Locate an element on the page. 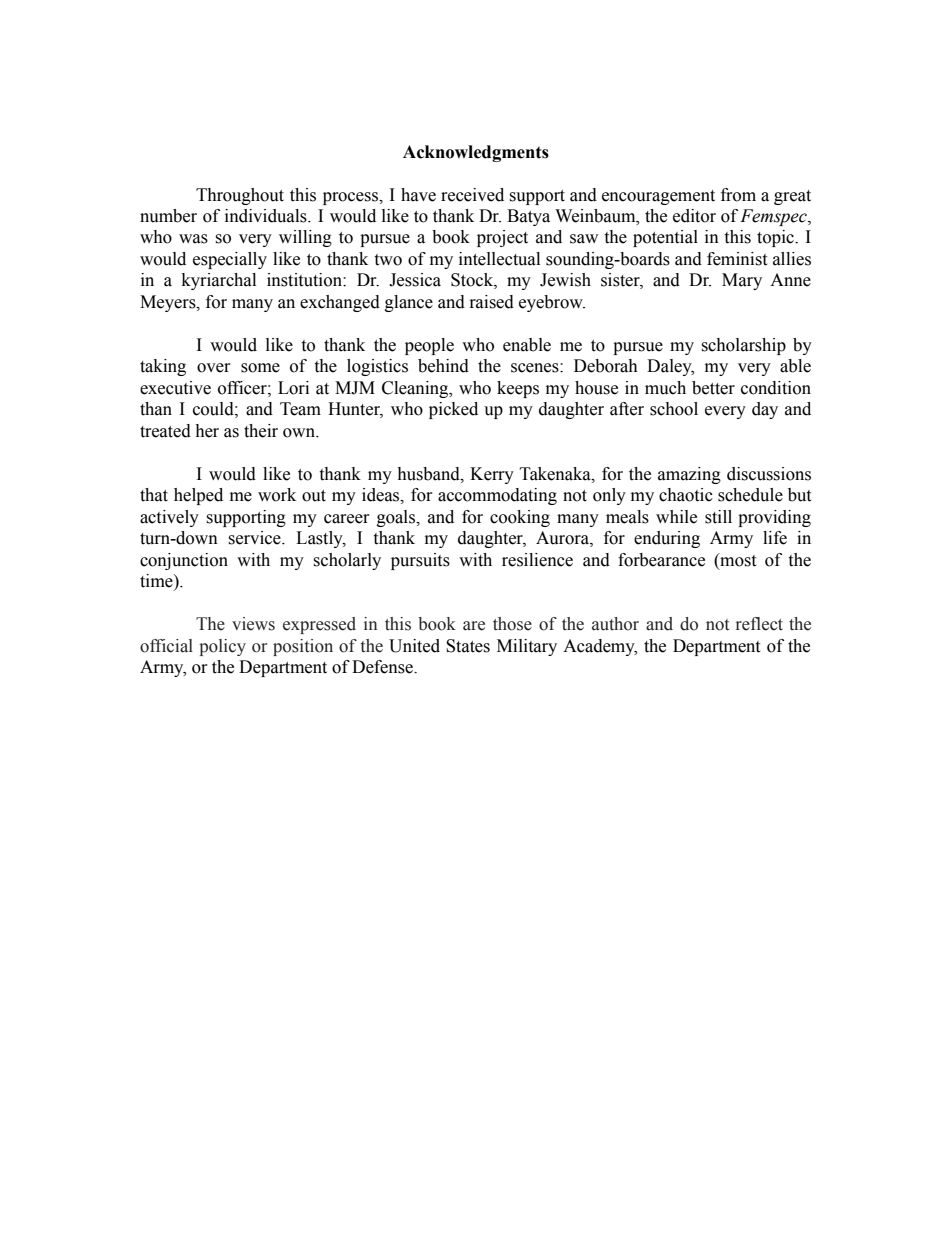 The image size is (952, 1233). Kerry is located at coordinates (492, 475).
